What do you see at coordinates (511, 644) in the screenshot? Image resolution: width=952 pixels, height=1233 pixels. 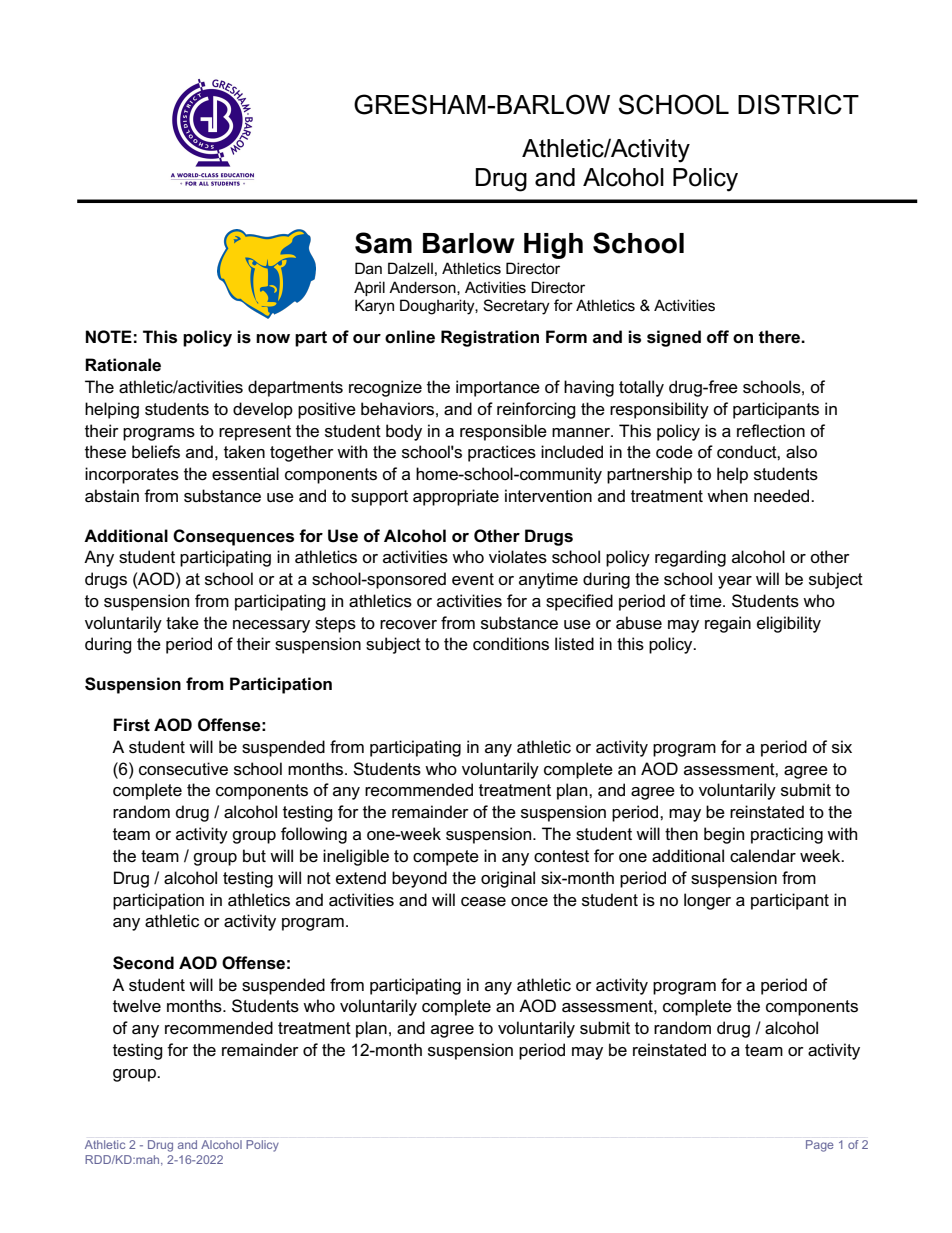 I see `conditions` at bounding box center [511, 644].
